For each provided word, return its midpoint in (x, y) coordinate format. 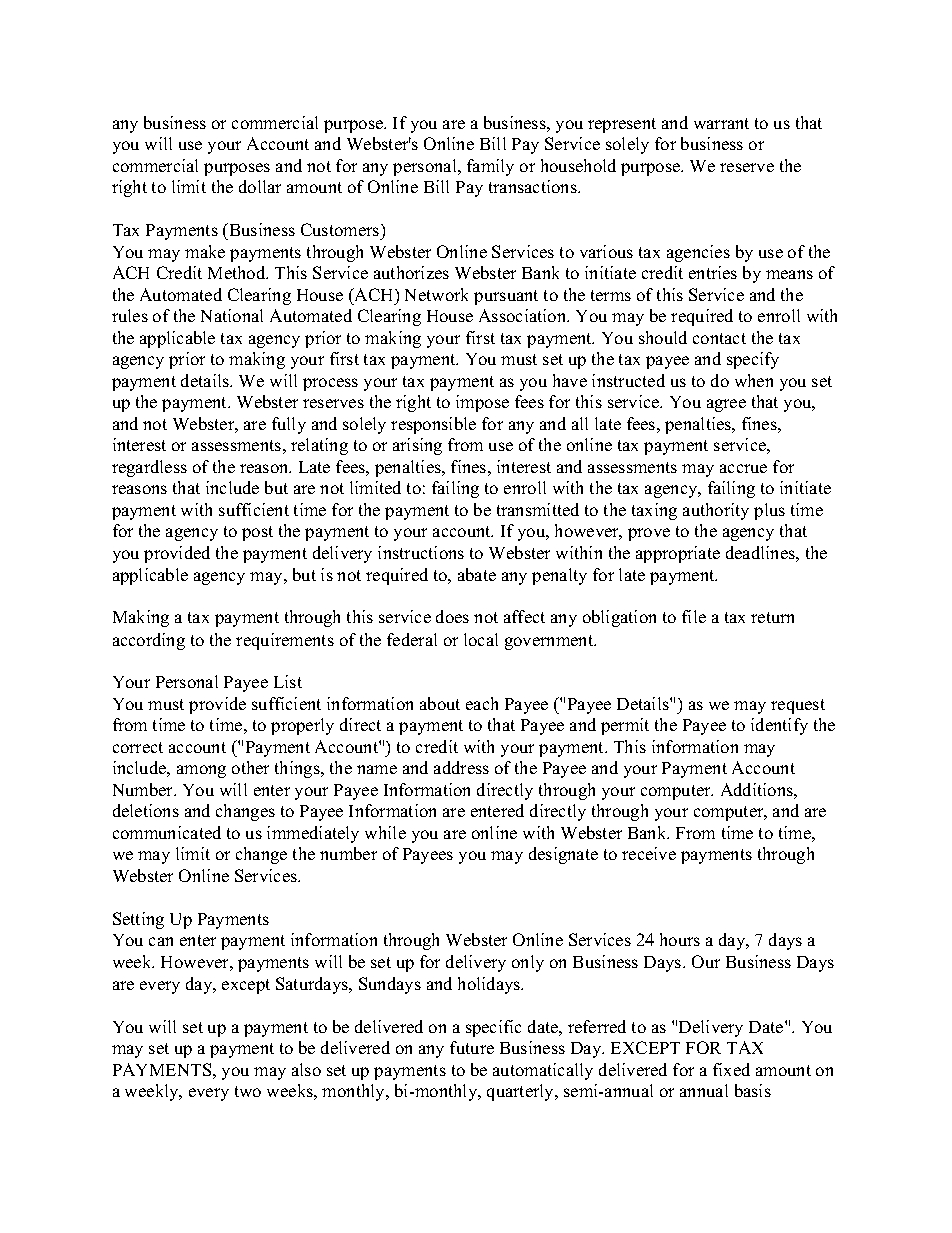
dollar (260, 186)
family (490, 167)
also (306, 1069)
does (452, 616)
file (694, 616)
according (149, 641)
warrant (721, 123)
